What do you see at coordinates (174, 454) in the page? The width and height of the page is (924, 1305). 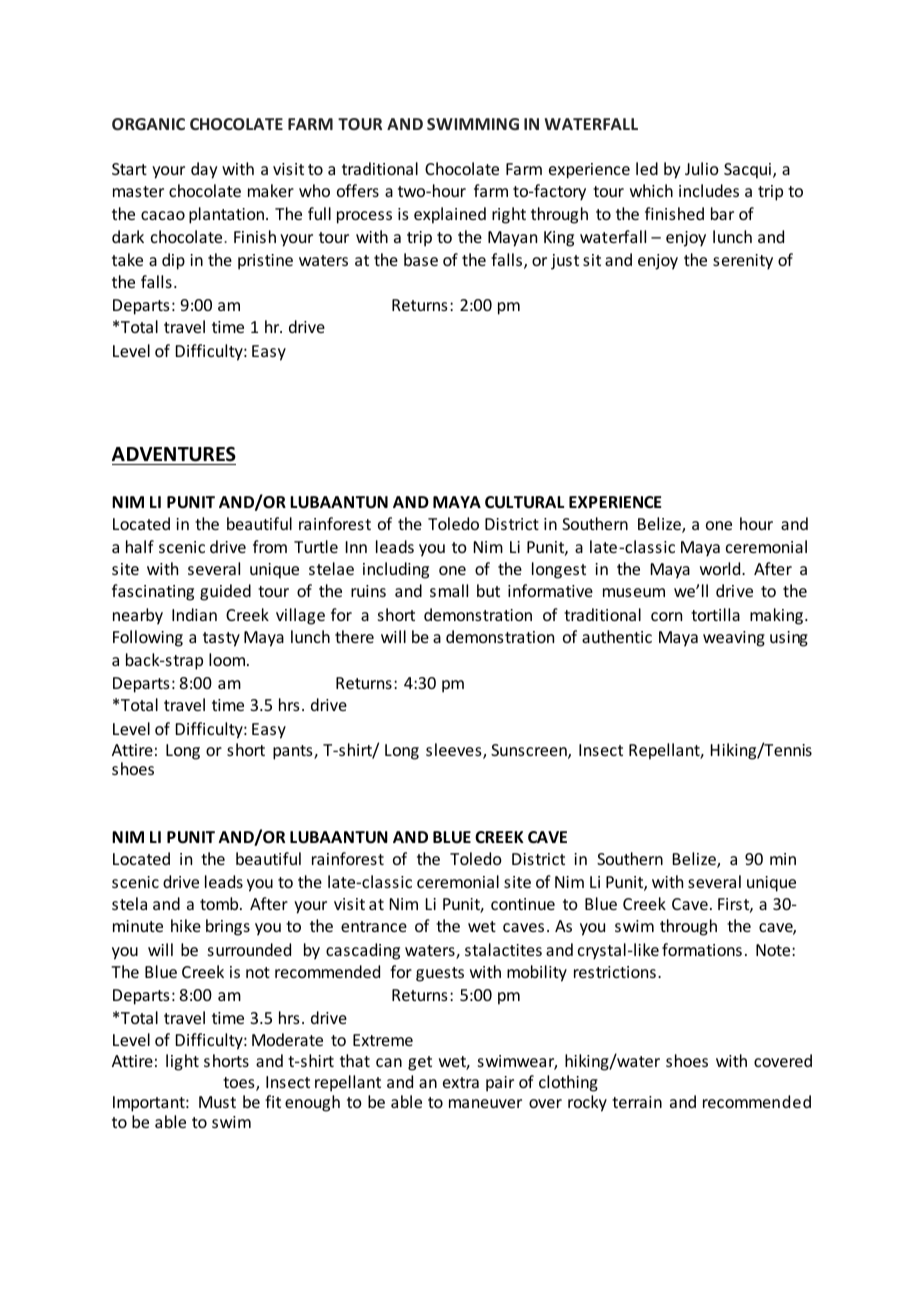 I see `ADVENTURES` at bounding box center [174, 454].
